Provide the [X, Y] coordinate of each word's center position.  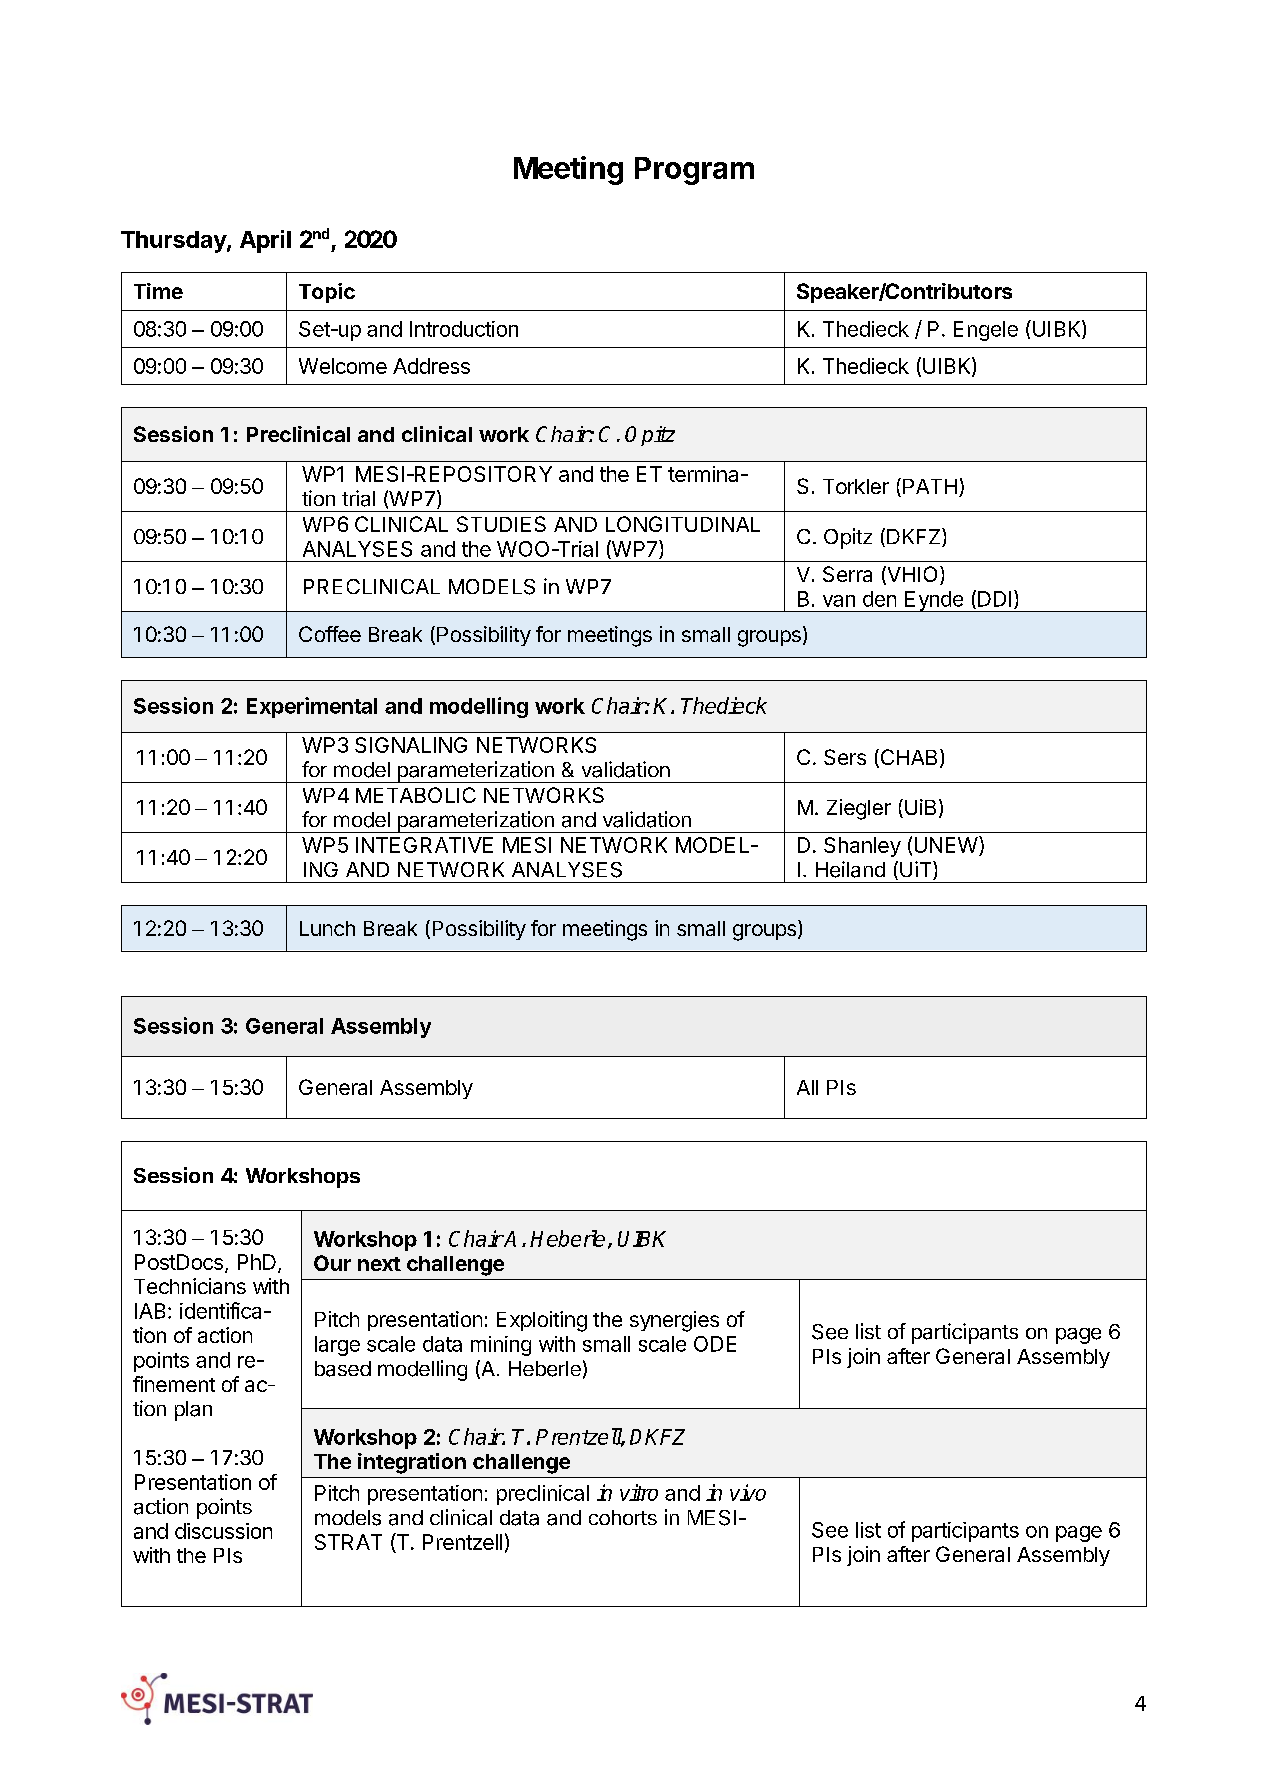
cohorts [623, 1517]
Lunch [327, 928]
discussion [223, 1531]
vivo [748, 1492]
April [265, 241]
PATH [930, 486]
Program [694, 171]
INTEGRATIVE [424, 845]
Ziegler [859, 809]
